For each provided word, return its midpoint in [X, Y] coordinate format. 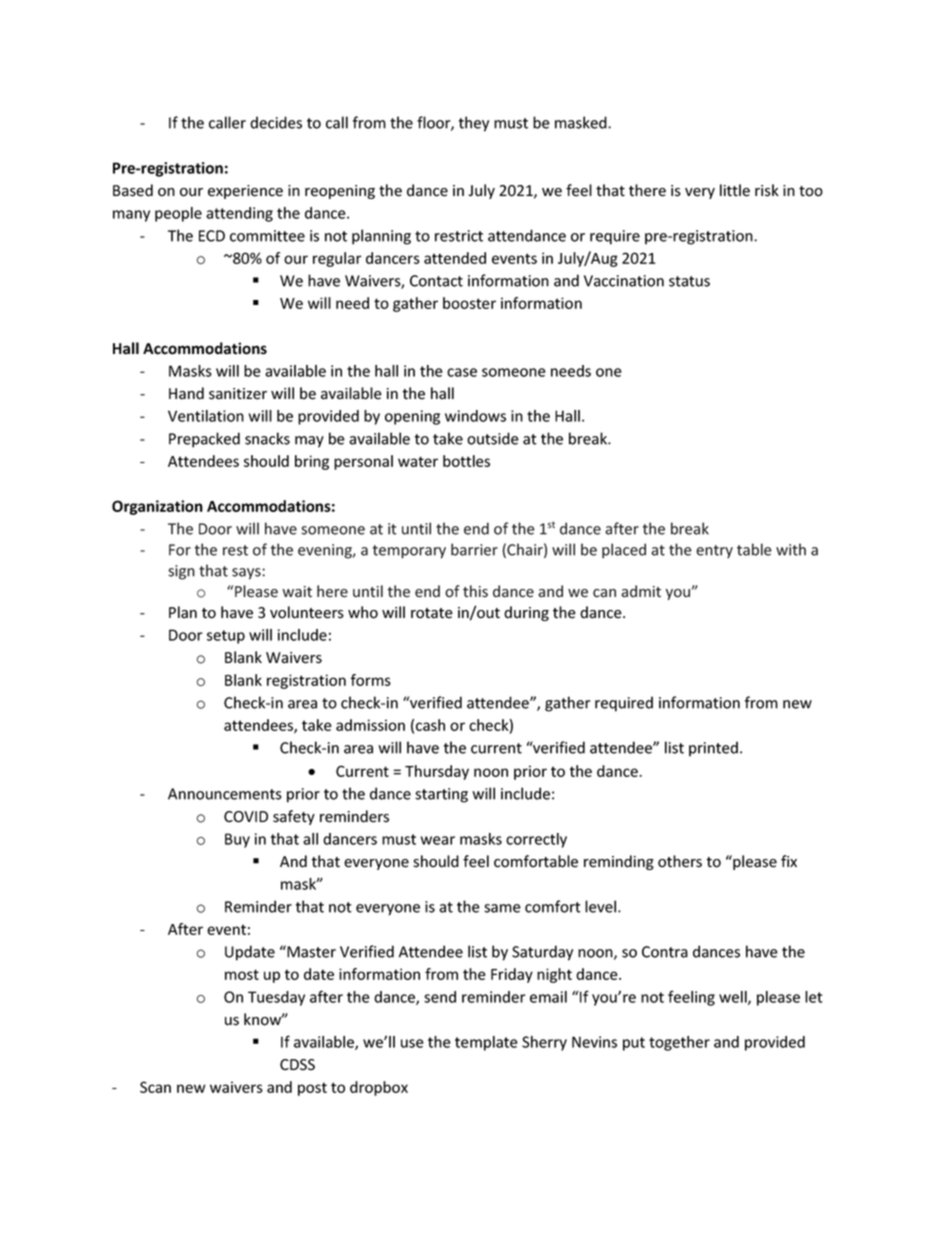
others [680, 861]
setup [226, 637]
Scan [155, 1087]
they [474, 124]
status [689, 281]
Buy [237, 840]
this [475, 591]
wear [438, 840]
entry [714, 551]
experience [245, 192]
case [462, 372]
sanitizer [238, 394]
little [735, 190]
